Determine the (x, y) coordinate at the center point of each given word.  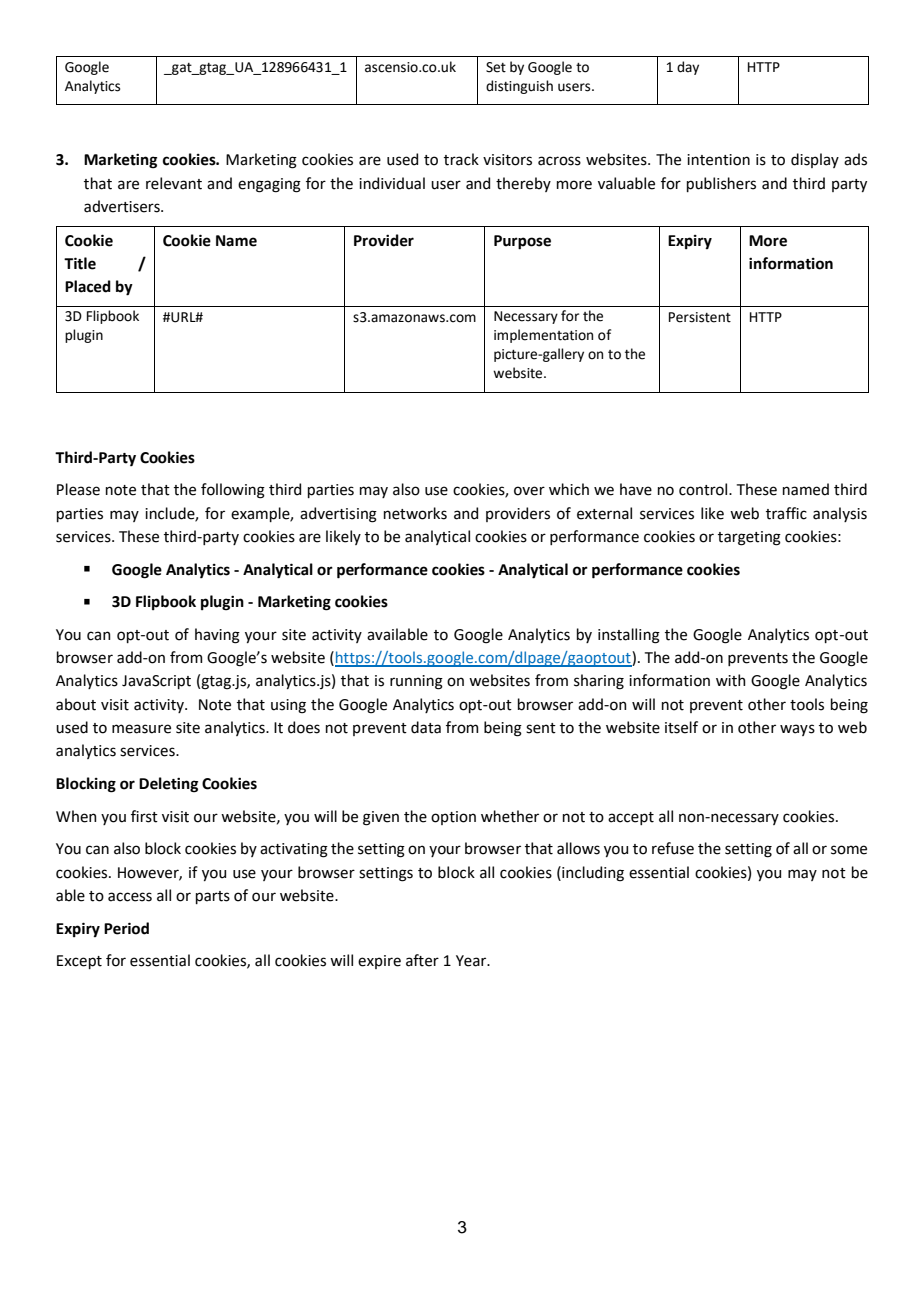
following (233, 491)
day (688, 68)
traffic (786, 513)
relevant (174, 183)
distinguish (519, 87)
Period (126, 928)
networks (415, 513)
